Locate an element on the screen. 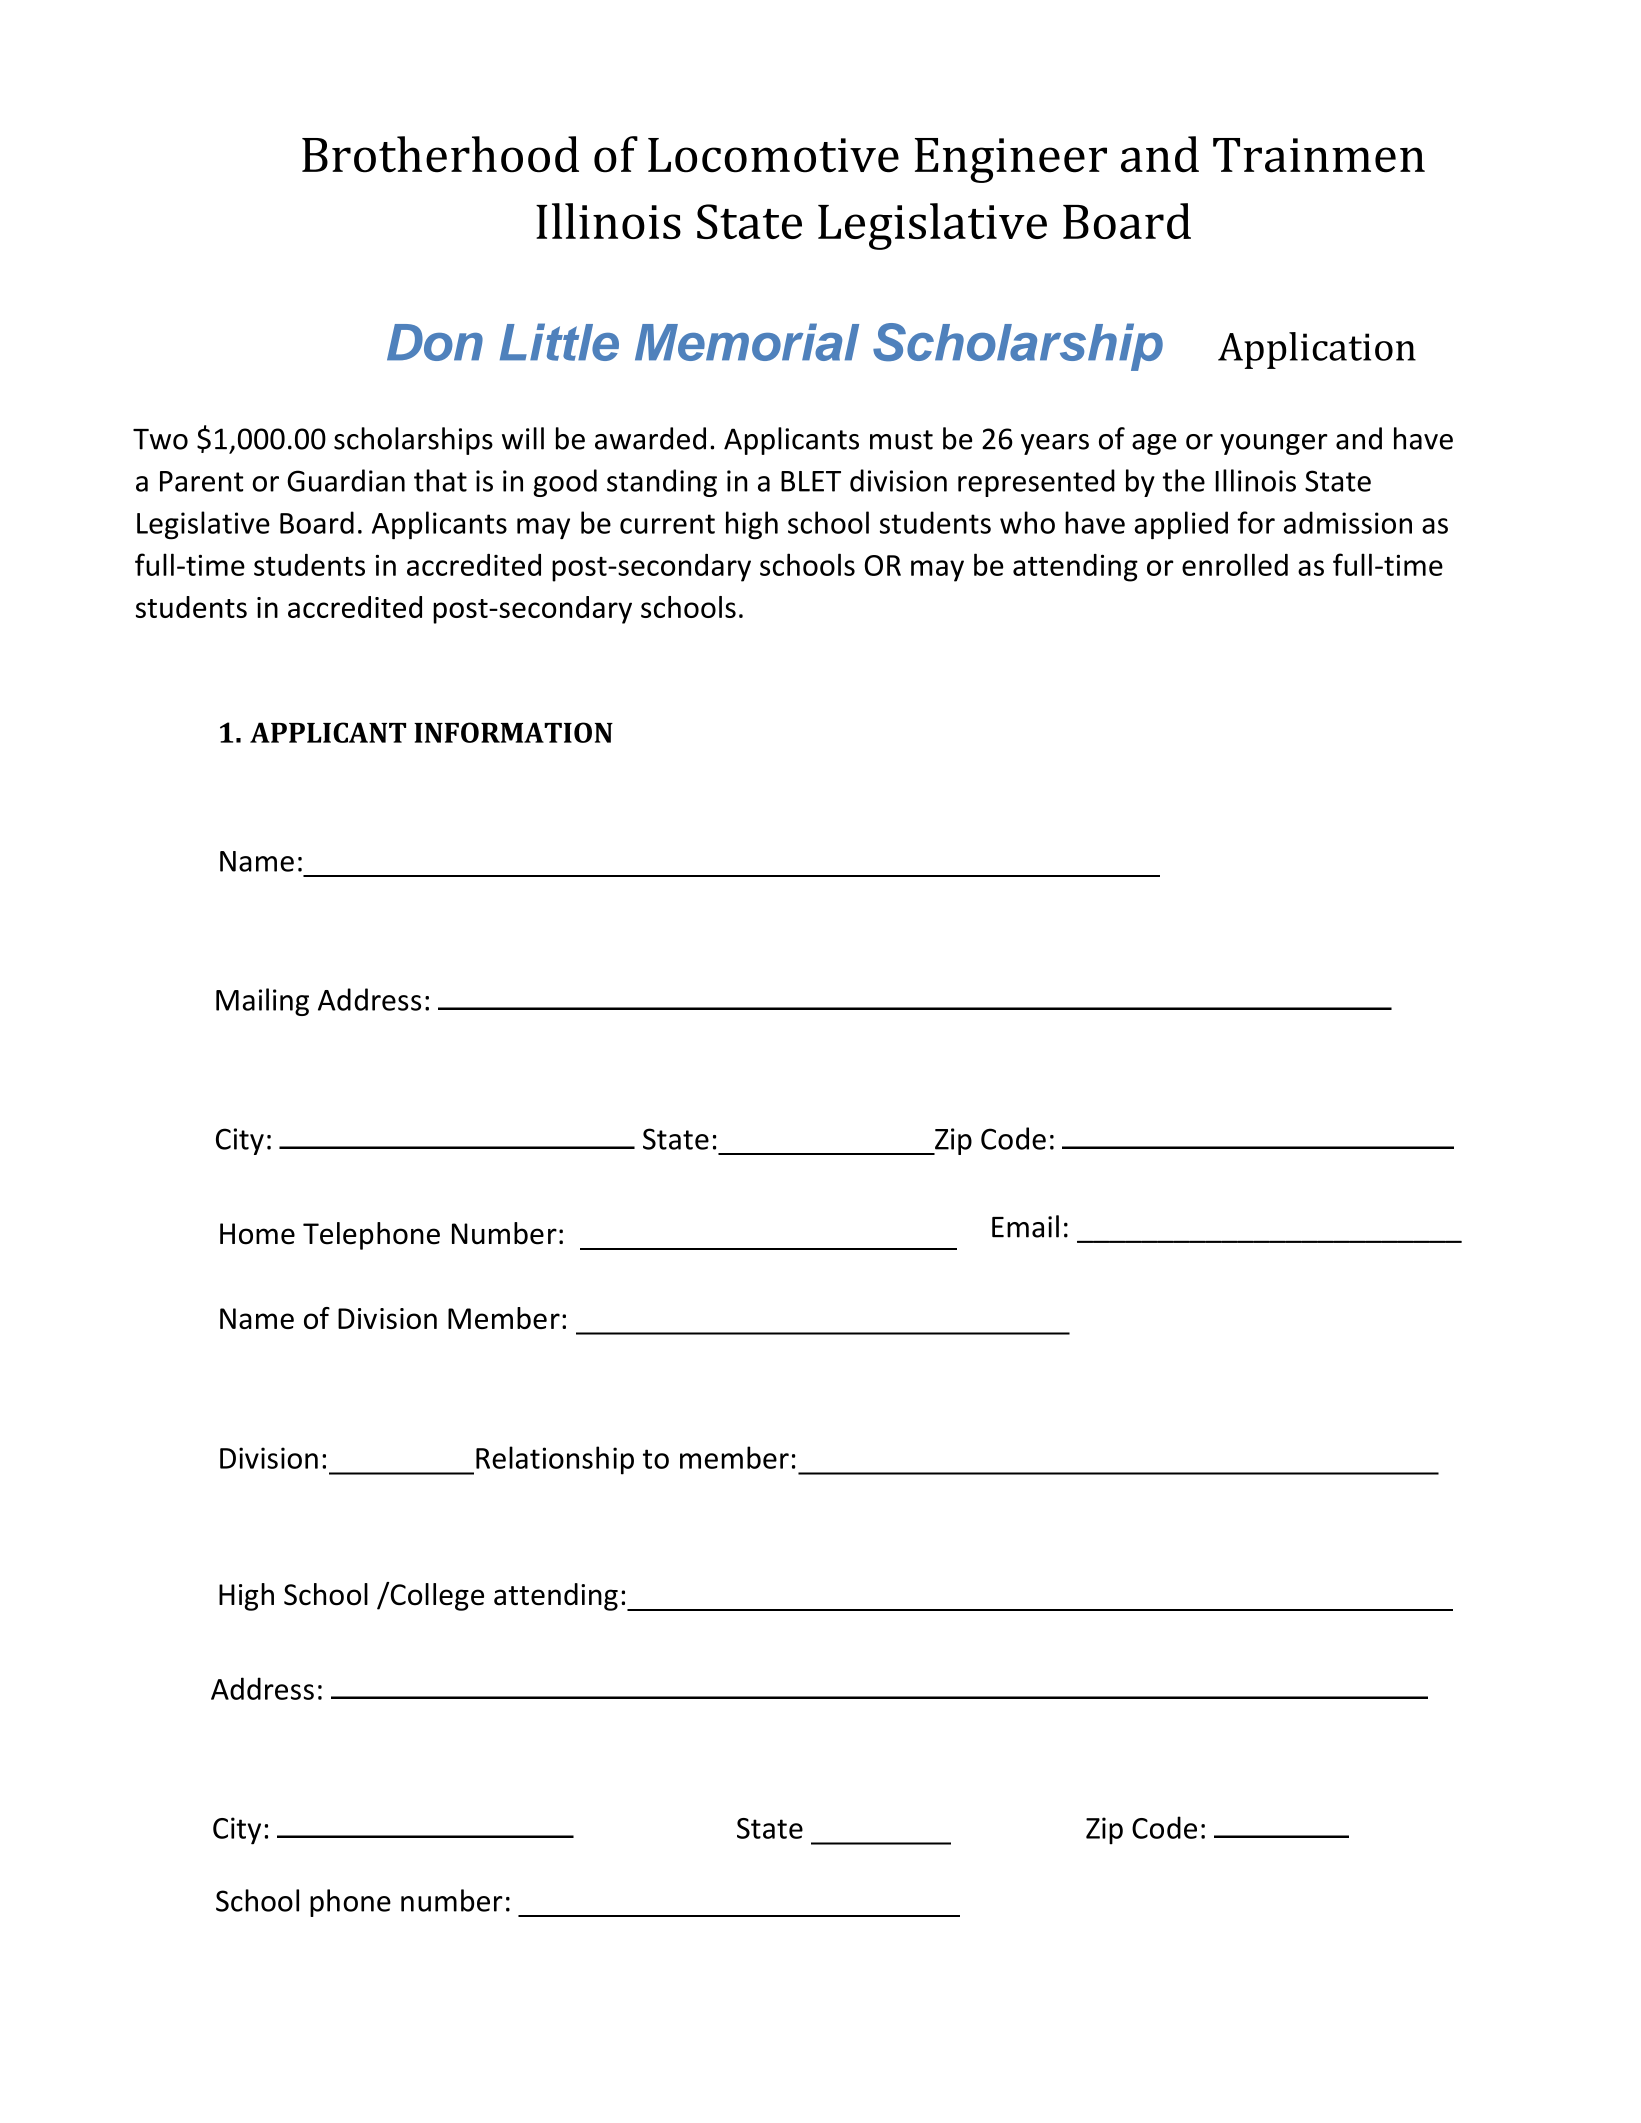 This screenshot has height=2123, width=1641. Locomotive is located at coordinates (773, 155).
